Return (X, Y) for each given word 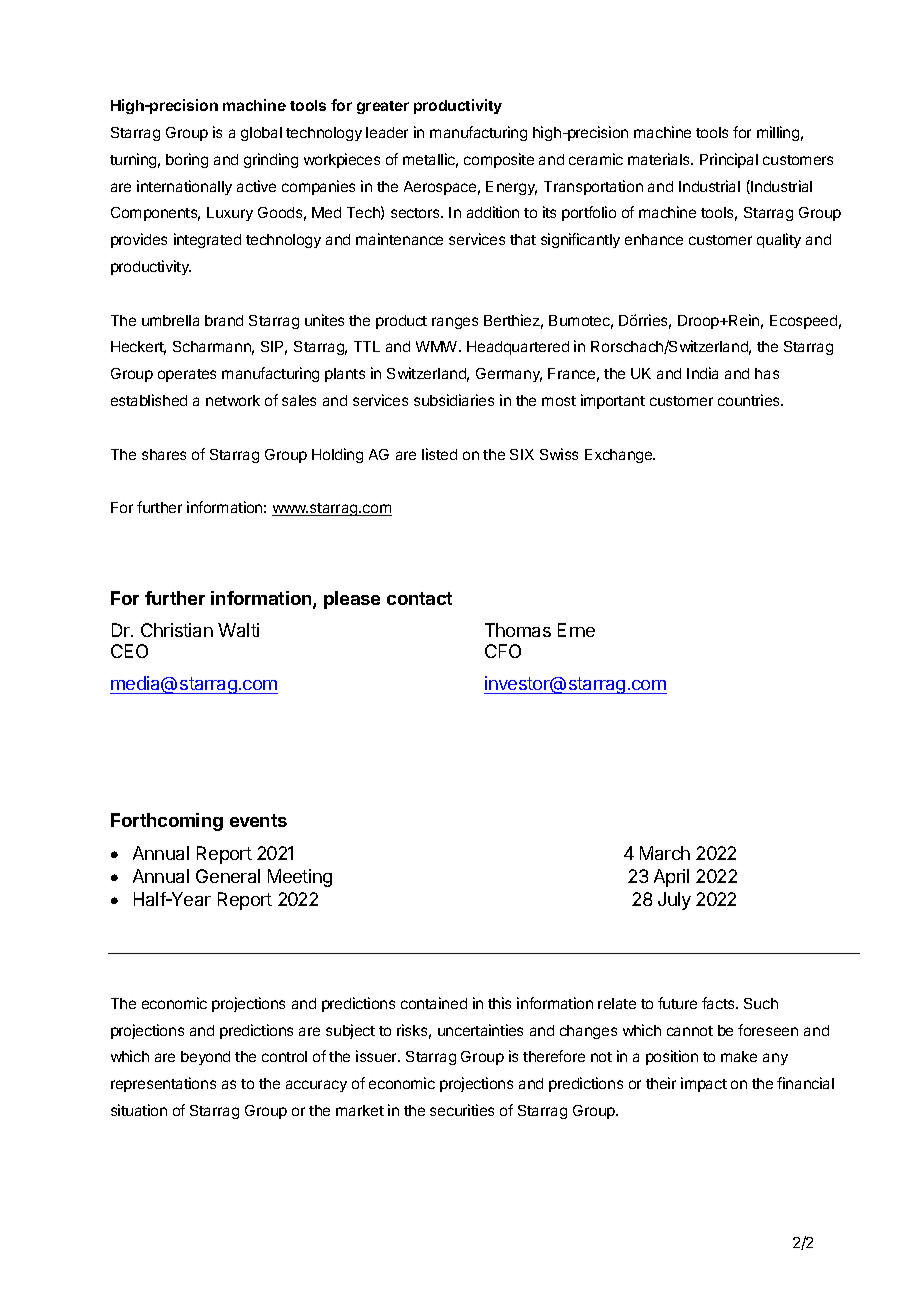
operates (187, 375)
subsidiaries (454, 400)
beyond (205, 1058)
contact (419, 598)
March (665, 853)
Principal (729, 160)
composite (499, 160)
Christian (177, 630)
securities (462, 1110)
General (228, 876)
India (702, 373)
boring (187, 160)
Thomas (518, 630)
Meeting (300, 878)
